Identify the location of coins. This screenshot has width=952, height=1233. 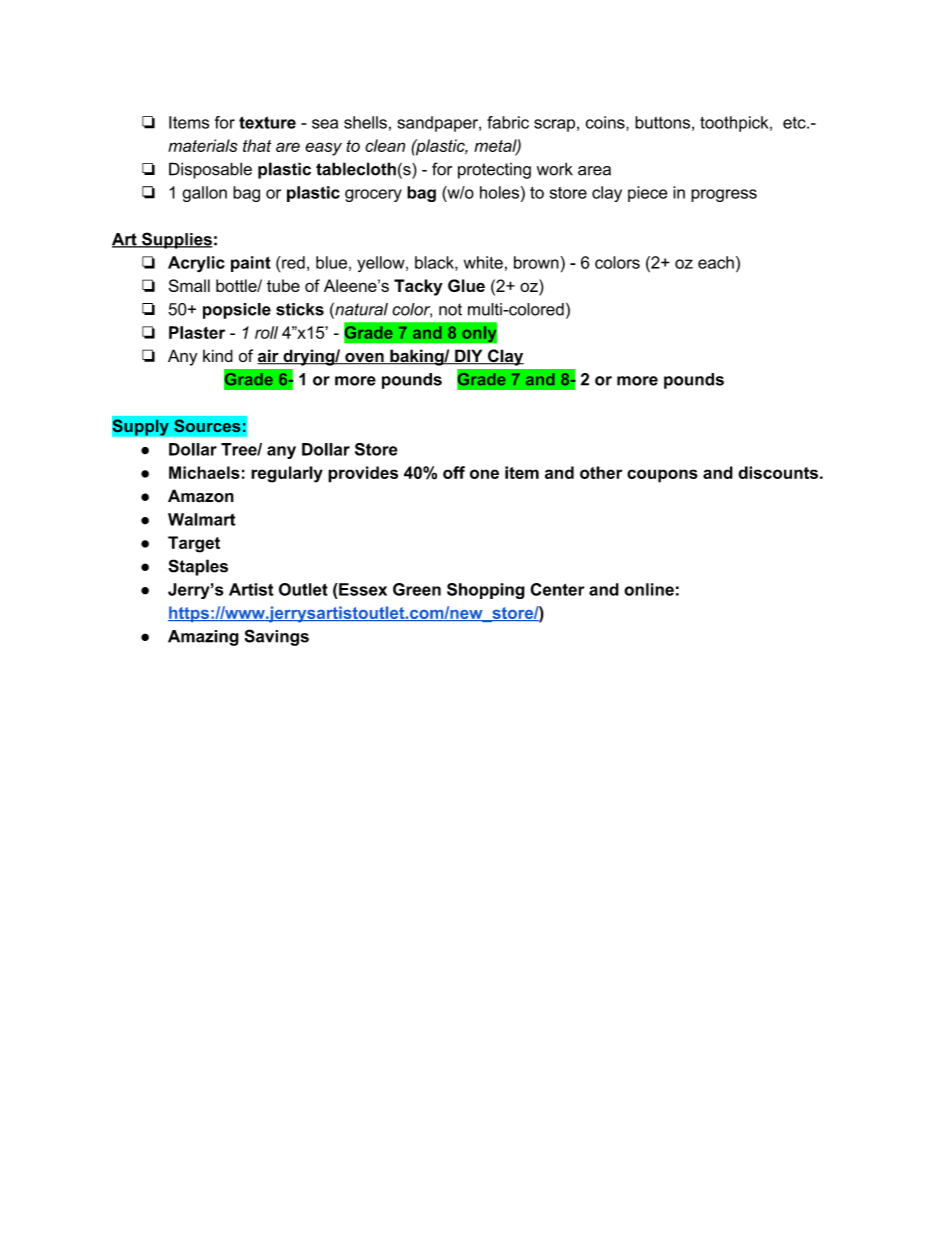
(606, 122).
